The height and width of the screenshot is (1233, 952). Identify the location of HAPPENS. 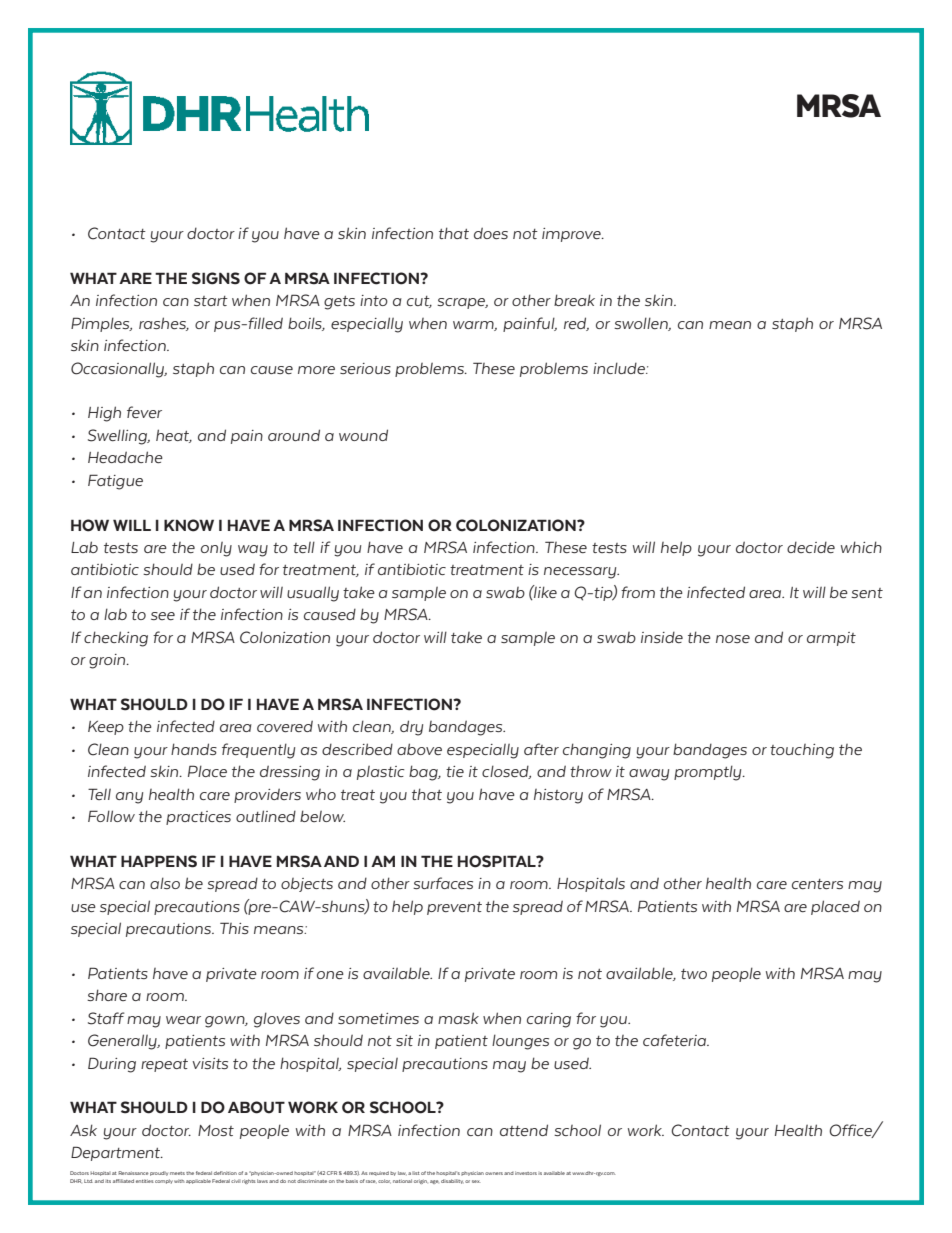
(159, 861).
